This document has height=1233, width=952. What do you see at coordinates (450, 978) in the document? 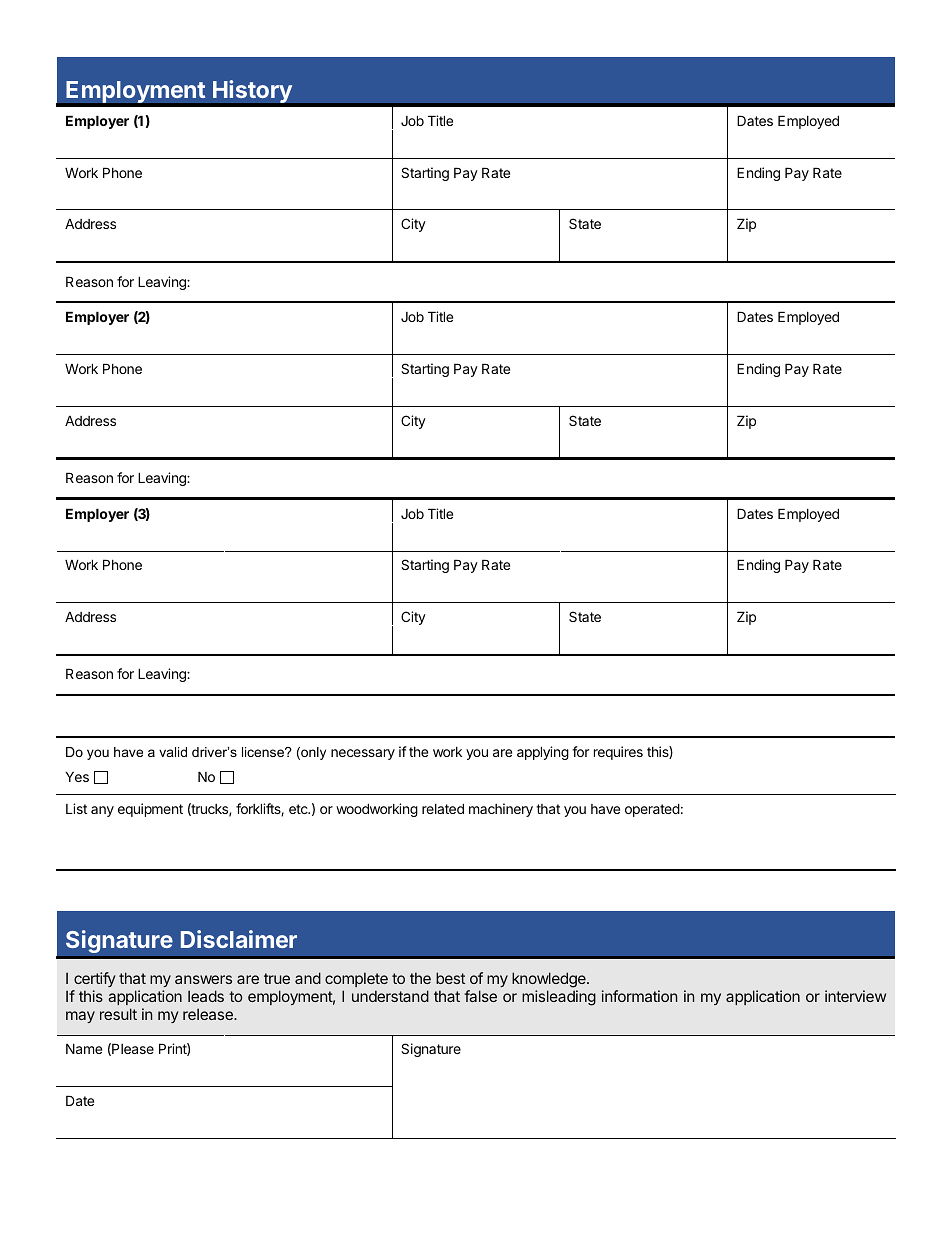
I see `best` at bounding box center [450, 978].
